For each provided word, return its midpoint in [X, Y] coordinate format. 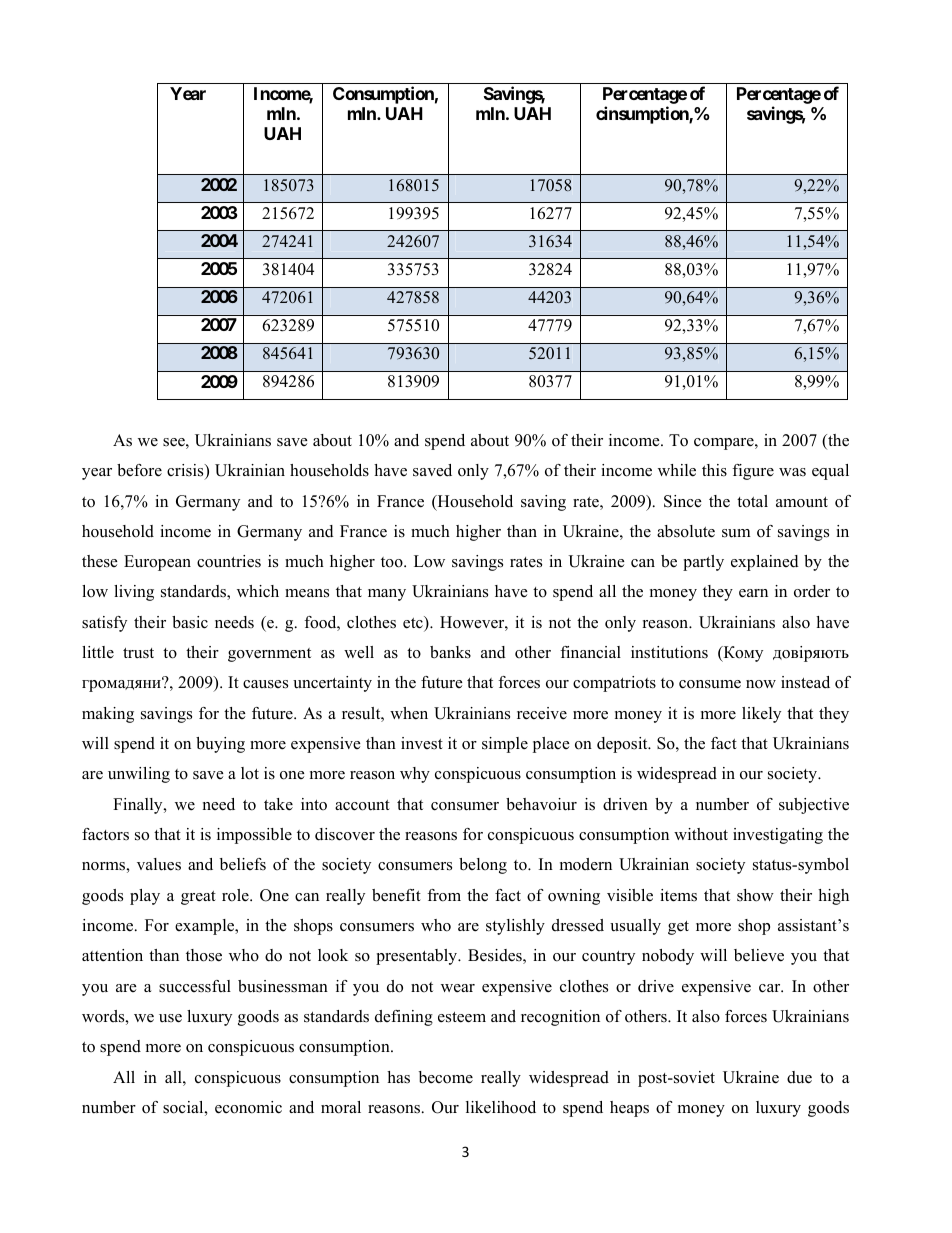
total [752, 501]
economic [248, 1107]
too [393, 562]
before [139, 470]
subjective [814, 806]
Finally [139, 806]
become [446, 1077]
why [415, 775]
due [799, 1077]
